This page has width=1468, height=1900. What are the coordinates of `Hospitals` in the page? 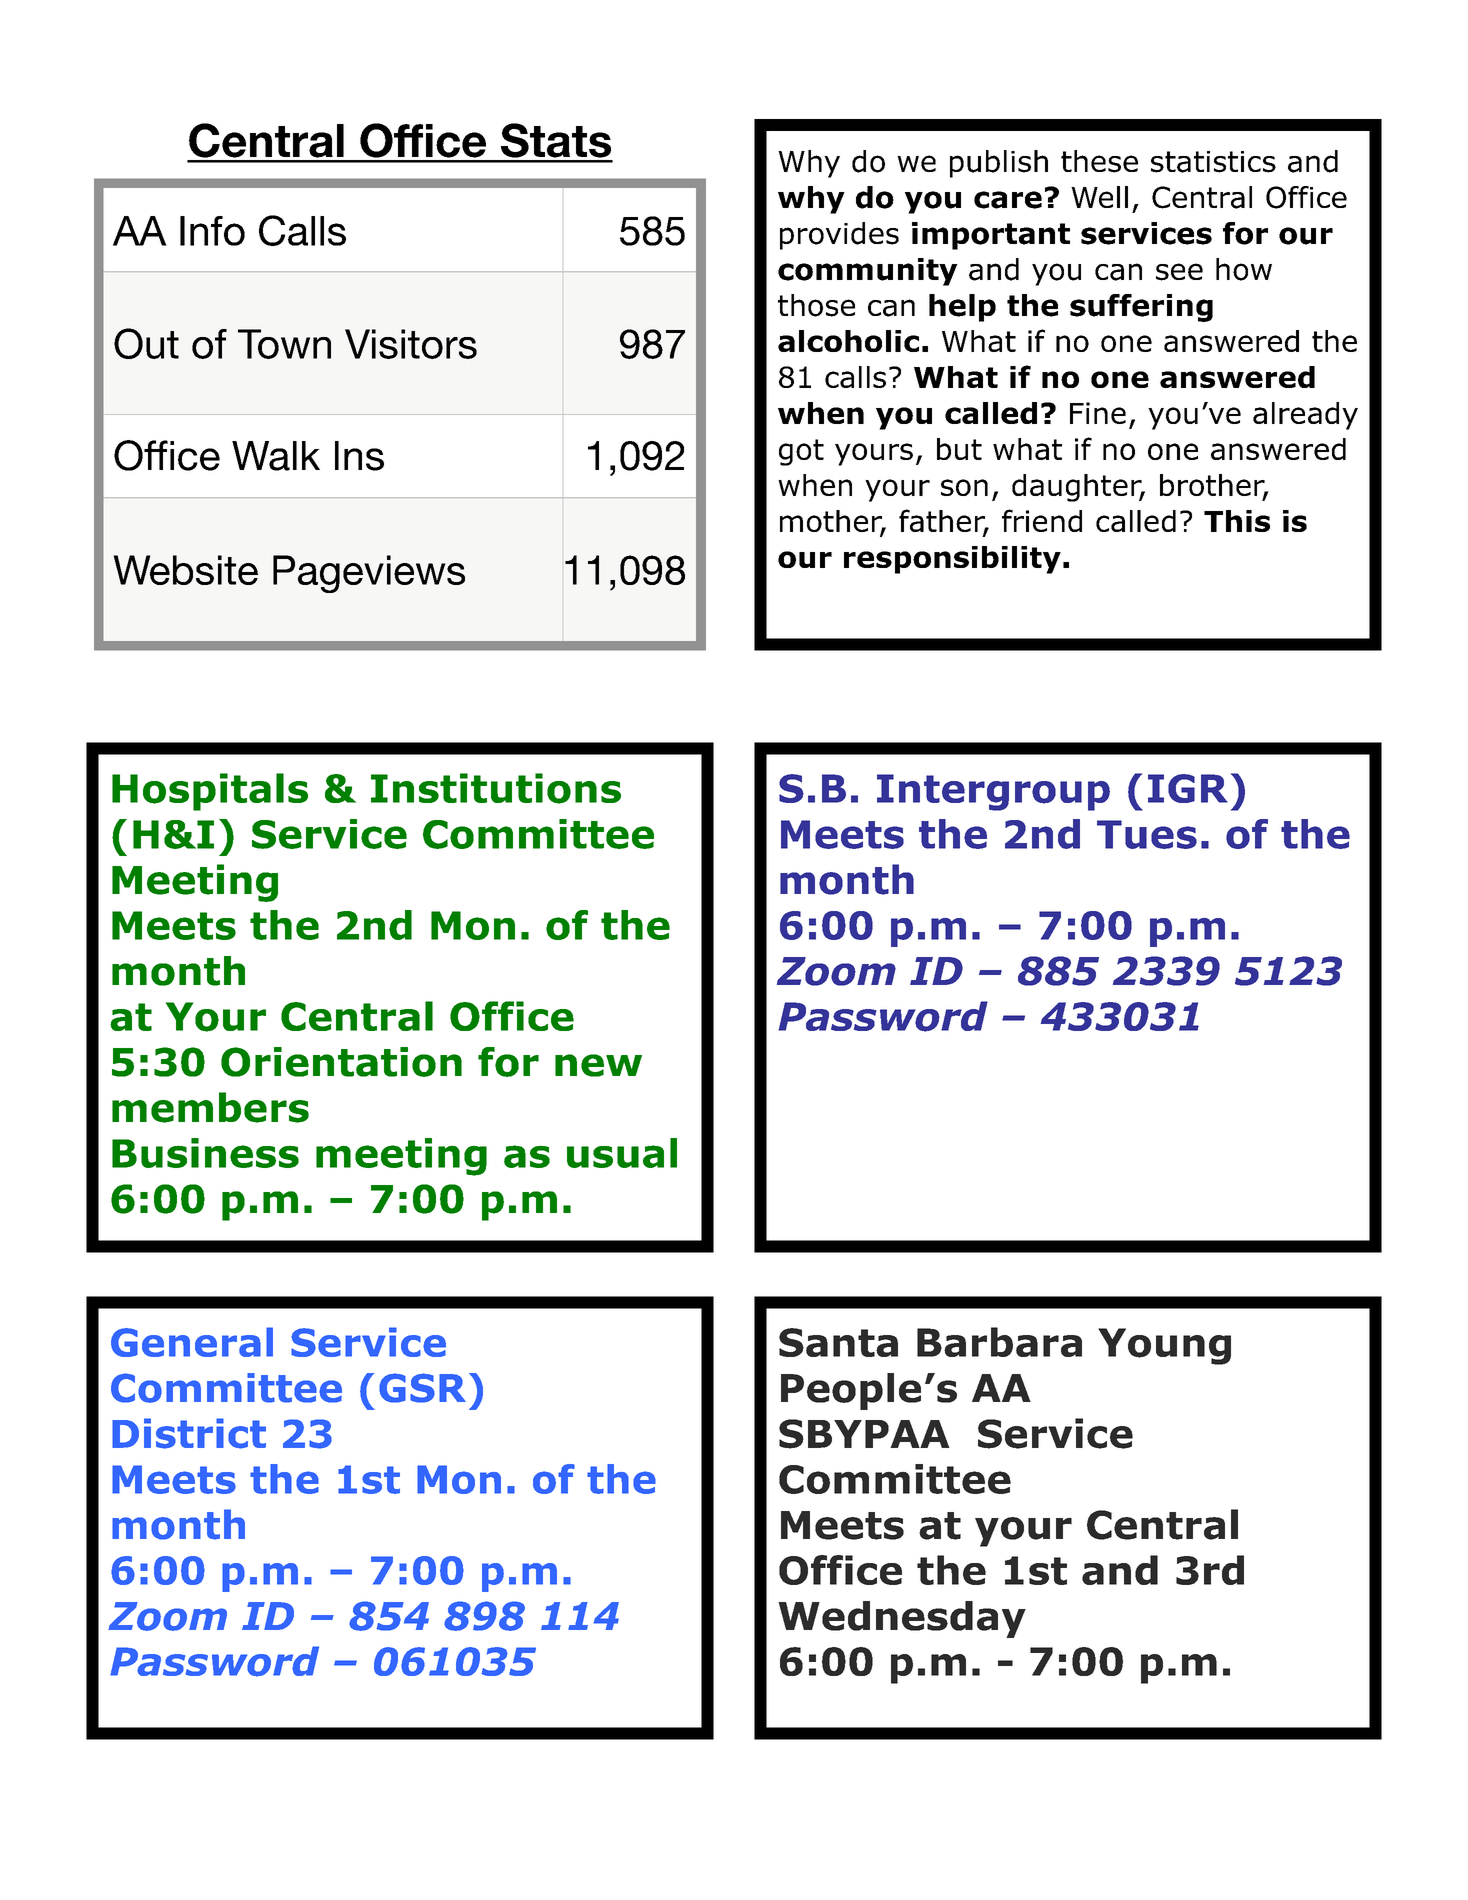 It's located at (210, 792).
